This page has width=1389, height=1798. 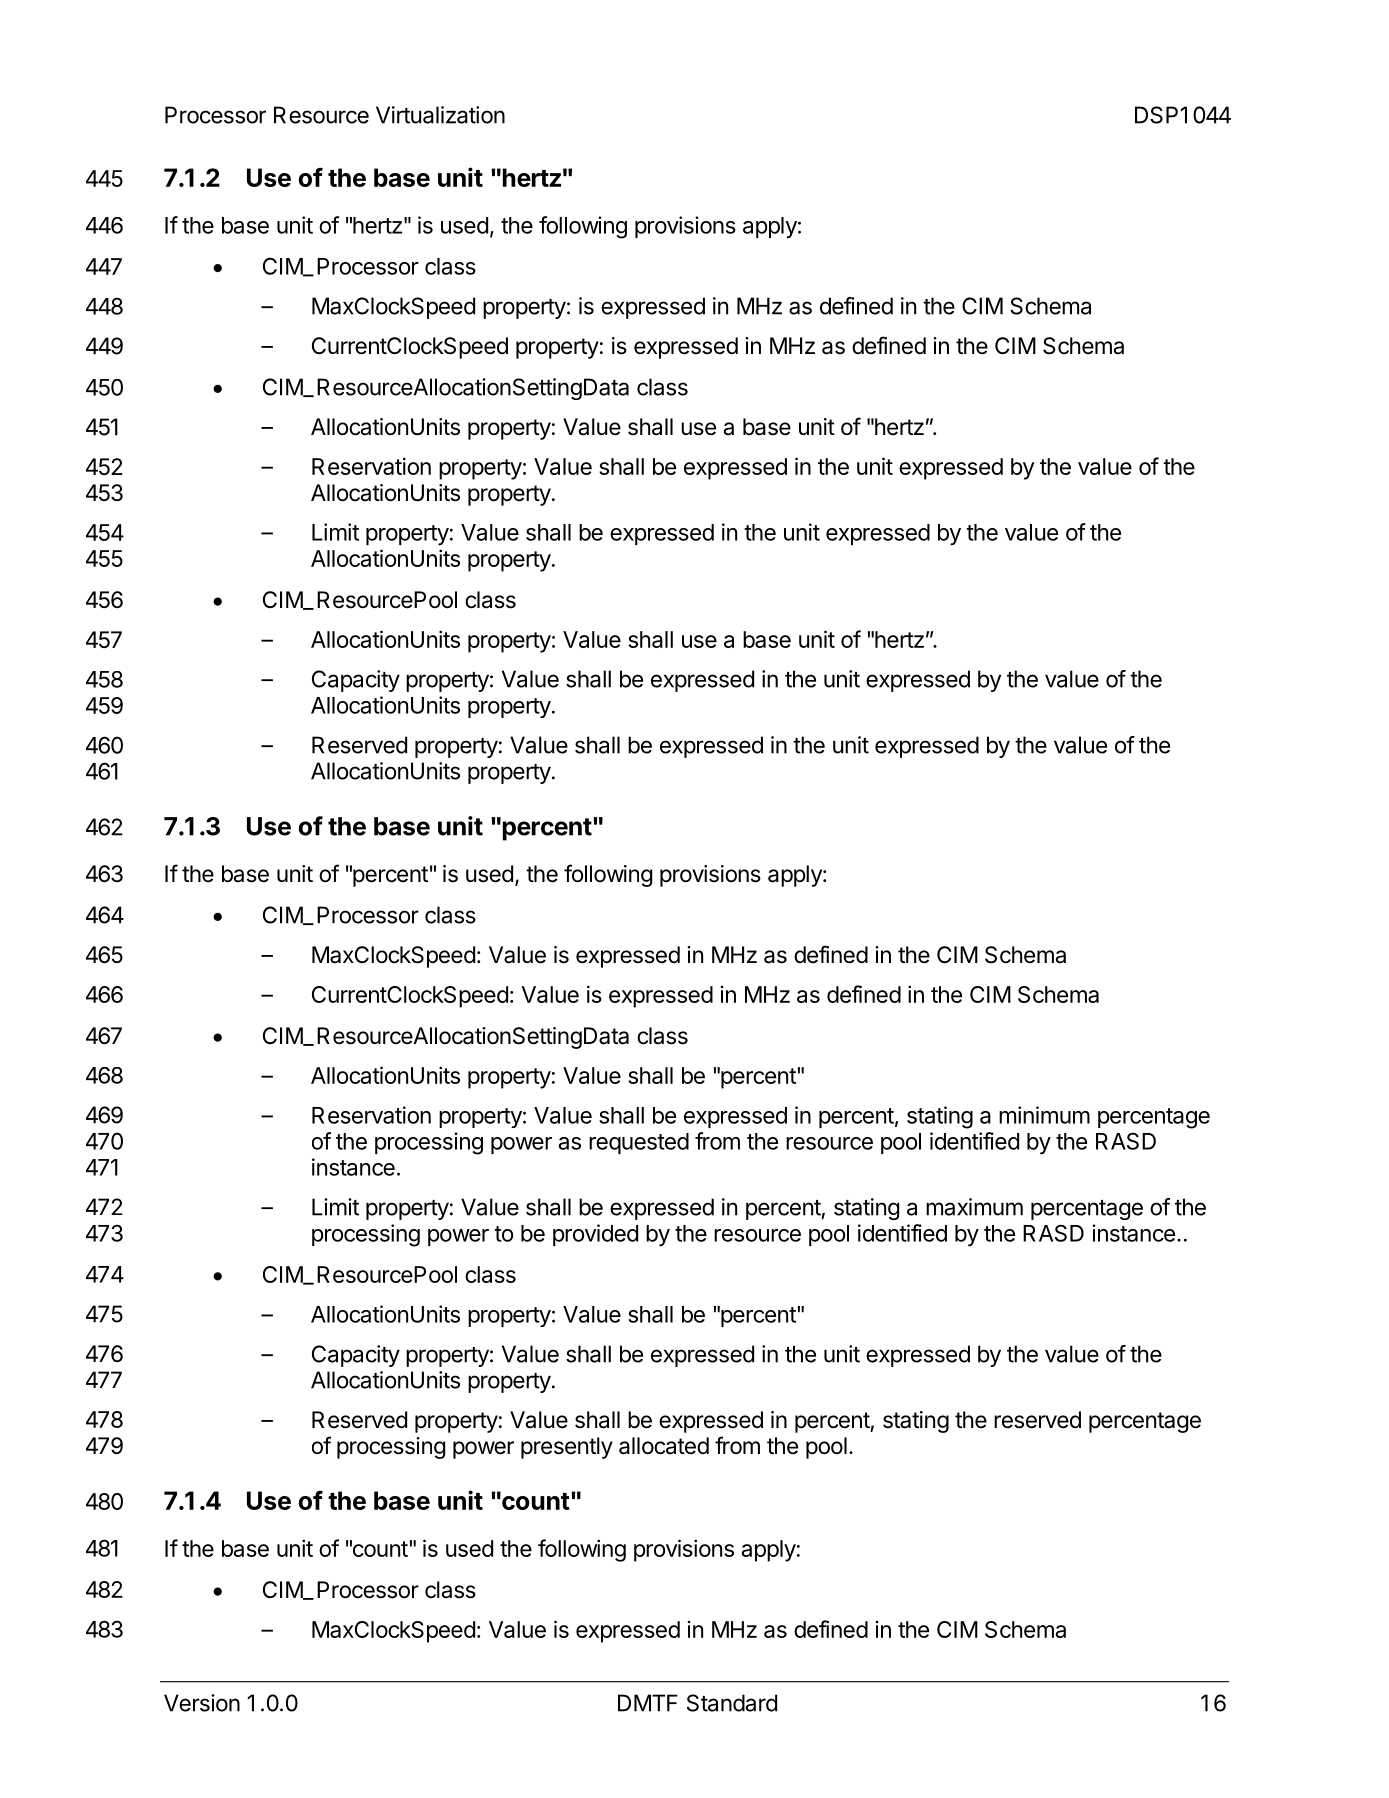 What do you see at coordinates (732, 1703) in the page?
I see `Standard` at bounding box center [732, 1703].
